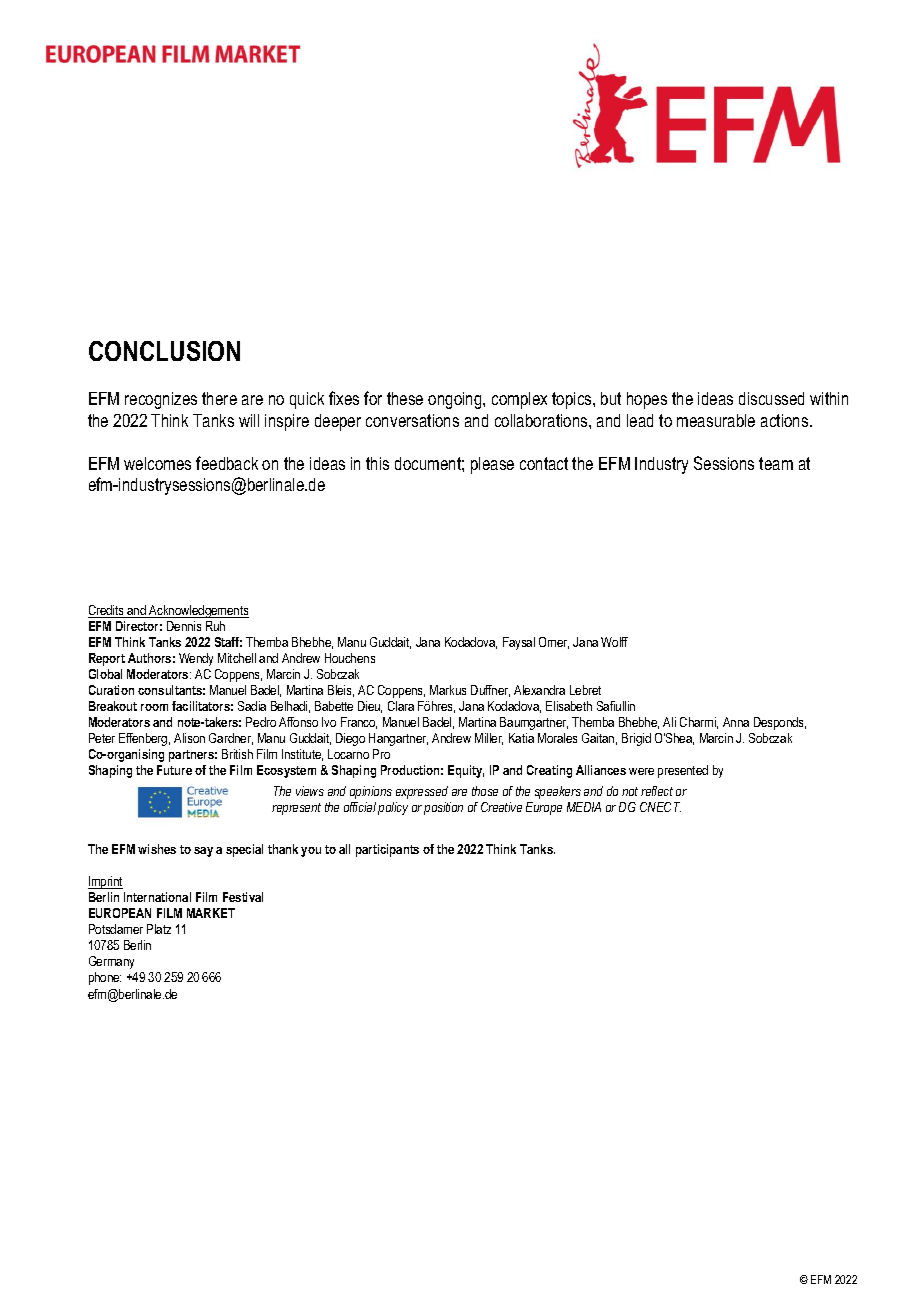  Describe the element at coordinates (448, 690) in the screenshot. I see `Markus` at that location.
